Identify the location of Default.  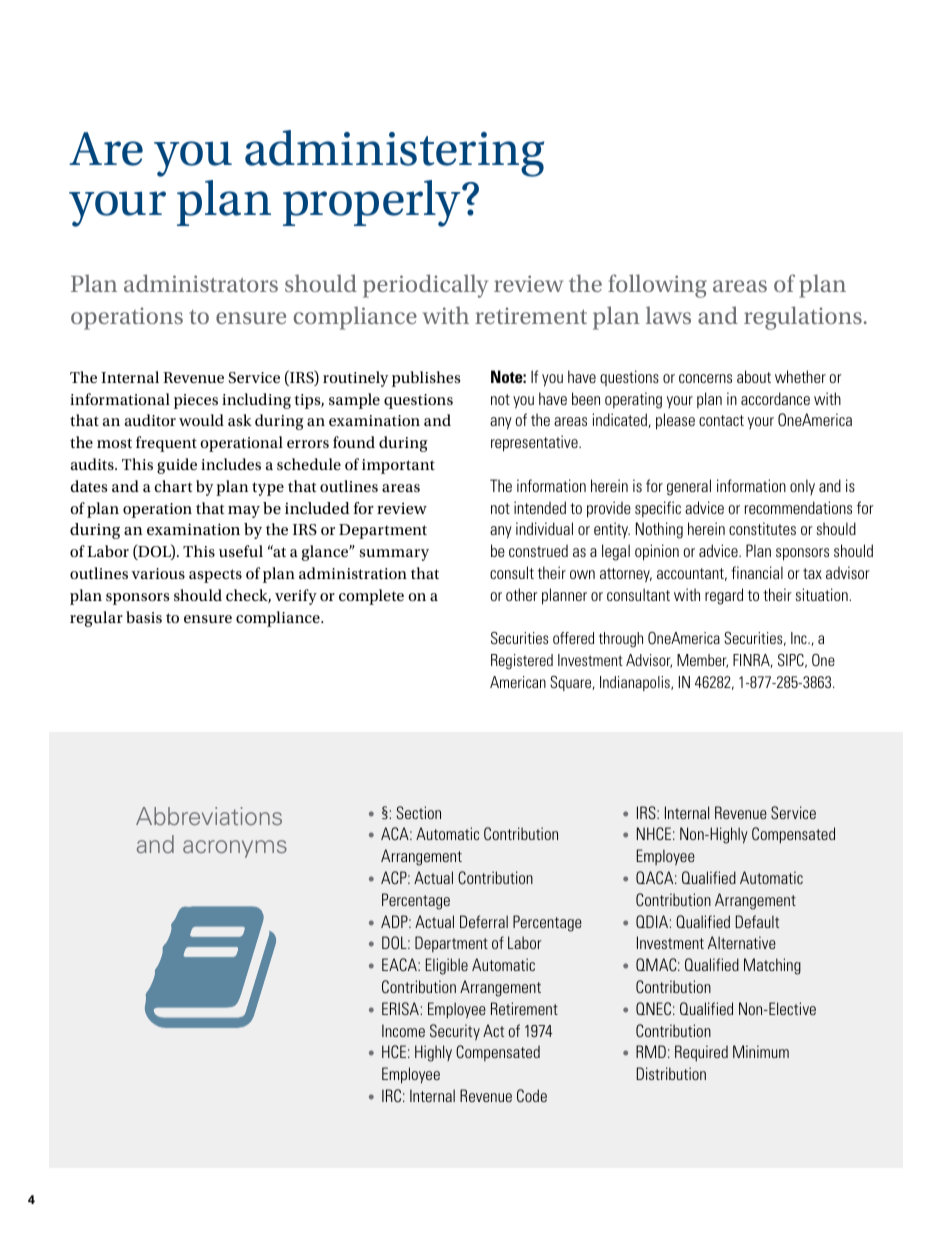
(757, 921).
